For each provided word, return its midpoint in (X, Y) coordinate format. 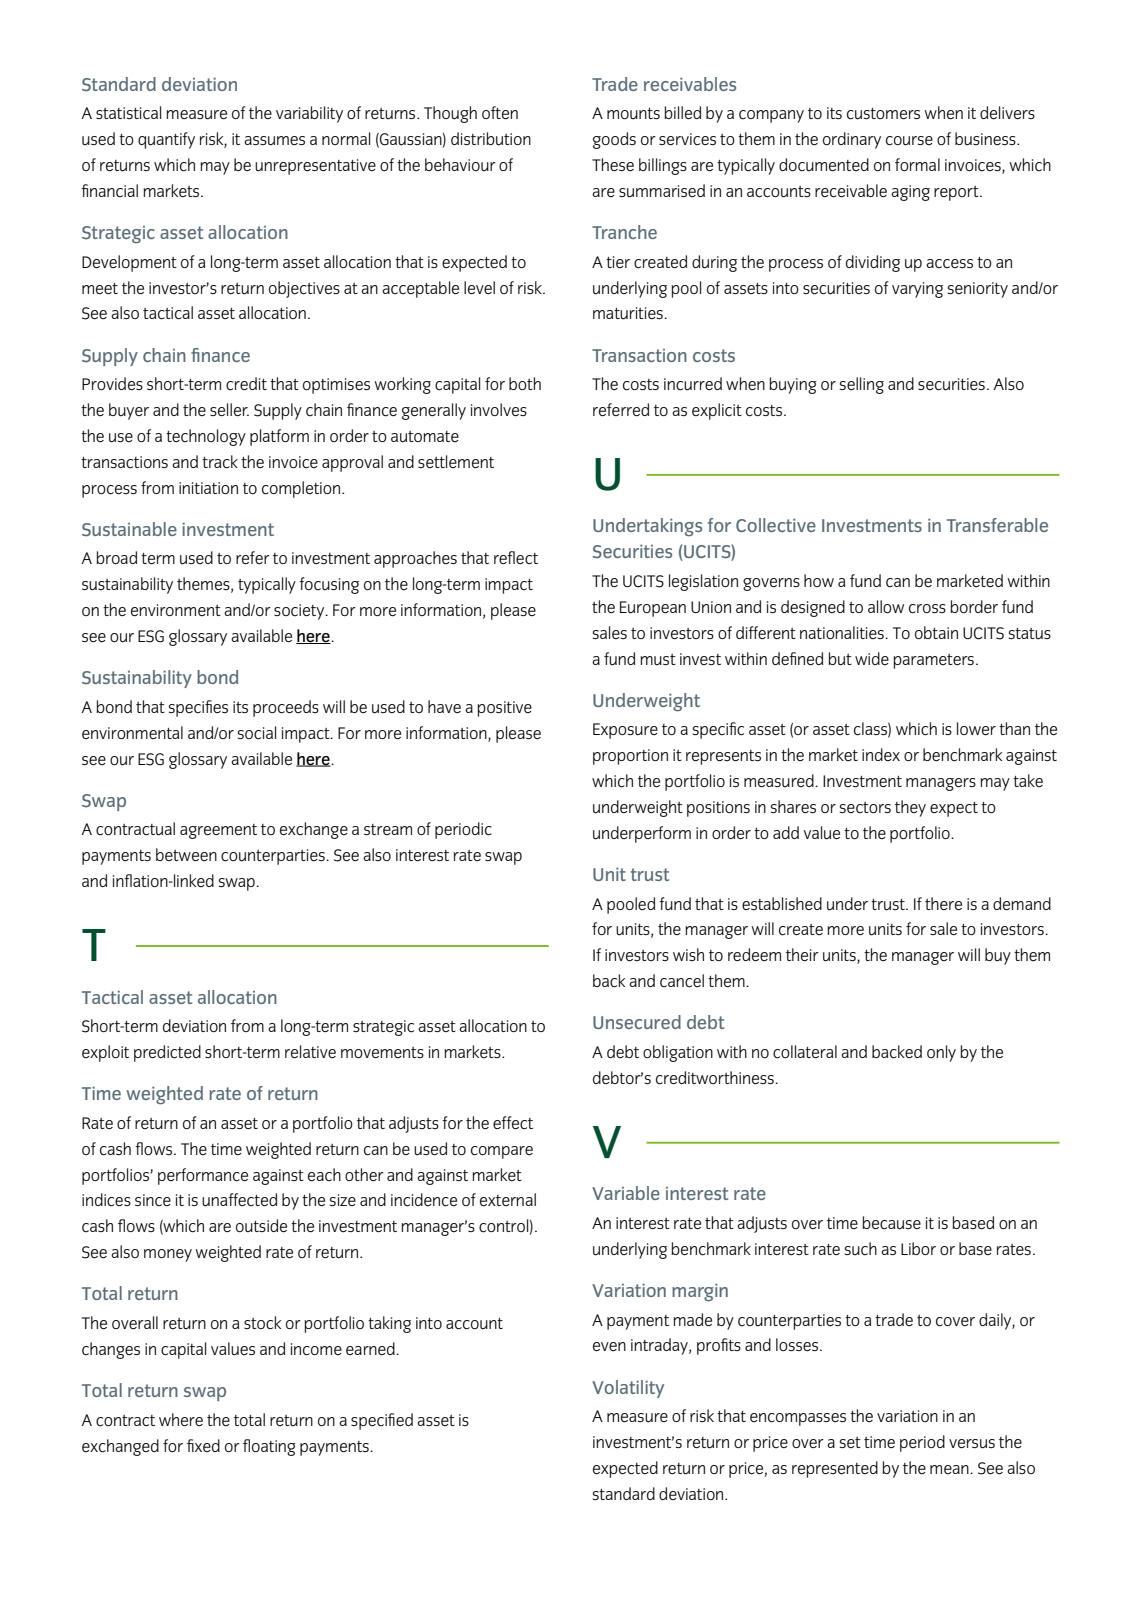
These (613, 164)
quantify (166, 140)
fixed (203, 1445)
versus (972, 1444)
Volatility (628, 1389)
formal (917, 164)
